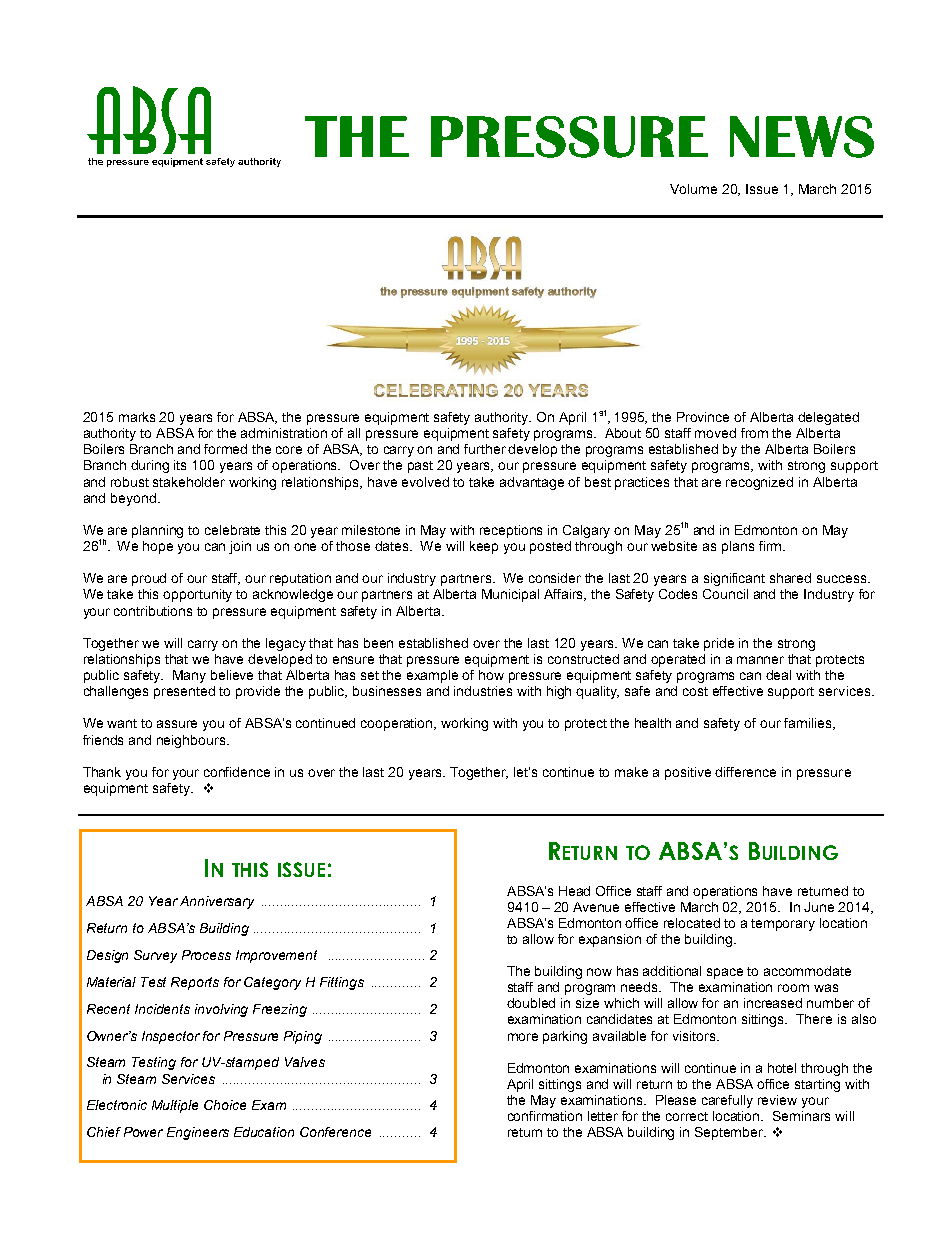 The image size is (952, 1233). What do you see at coordinates (217, 902) in the document?
I see `Anniversary` at bounding box center [217, 902].
